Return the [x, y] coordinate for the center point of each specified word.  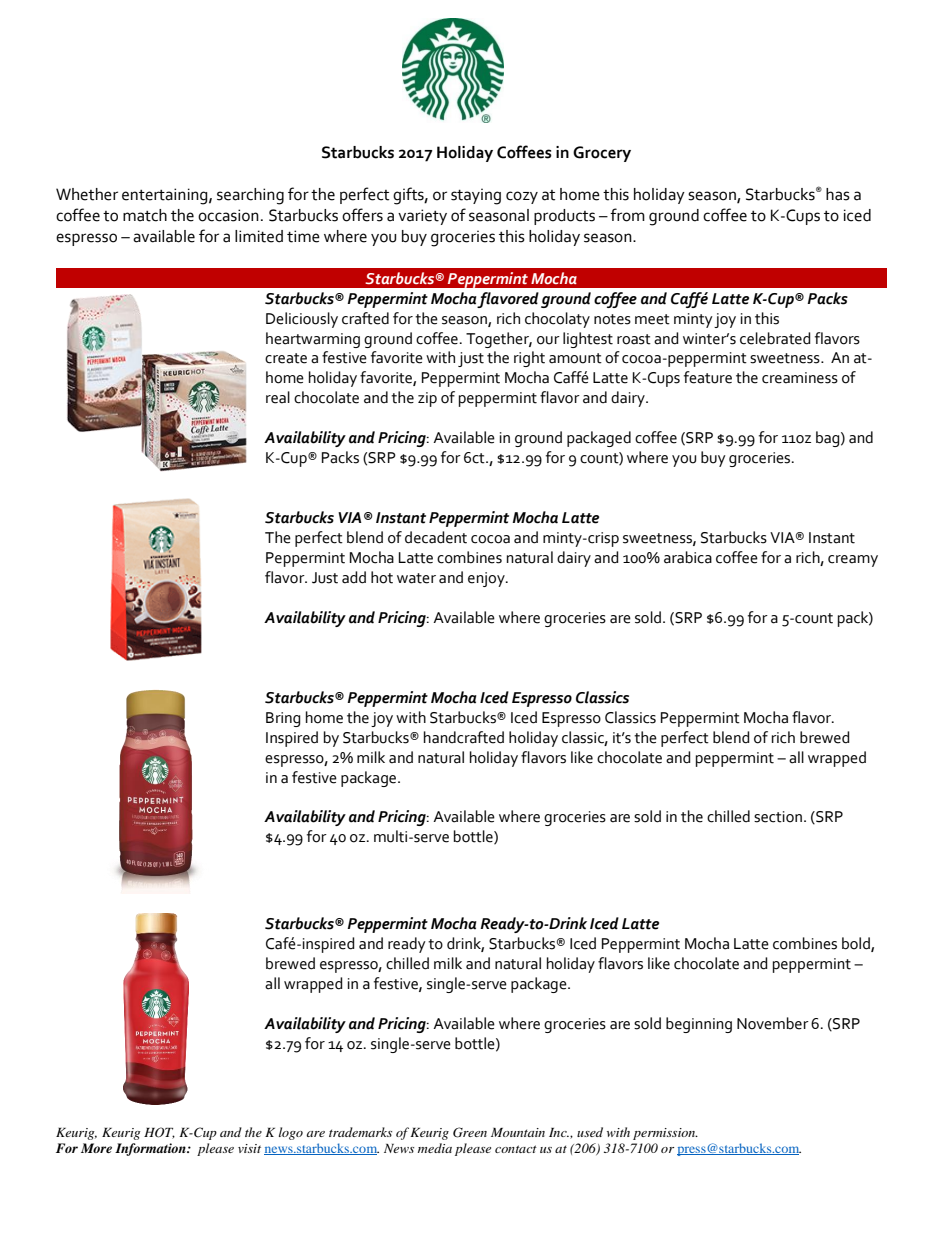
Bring [283, 719]
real [278, 397]
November [773, 1023]
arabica [688, 557]
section [778, 817]
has [838, 194]
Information [151, 1149]
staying [476, 196]
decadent [436, 537]
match [145, 215]
